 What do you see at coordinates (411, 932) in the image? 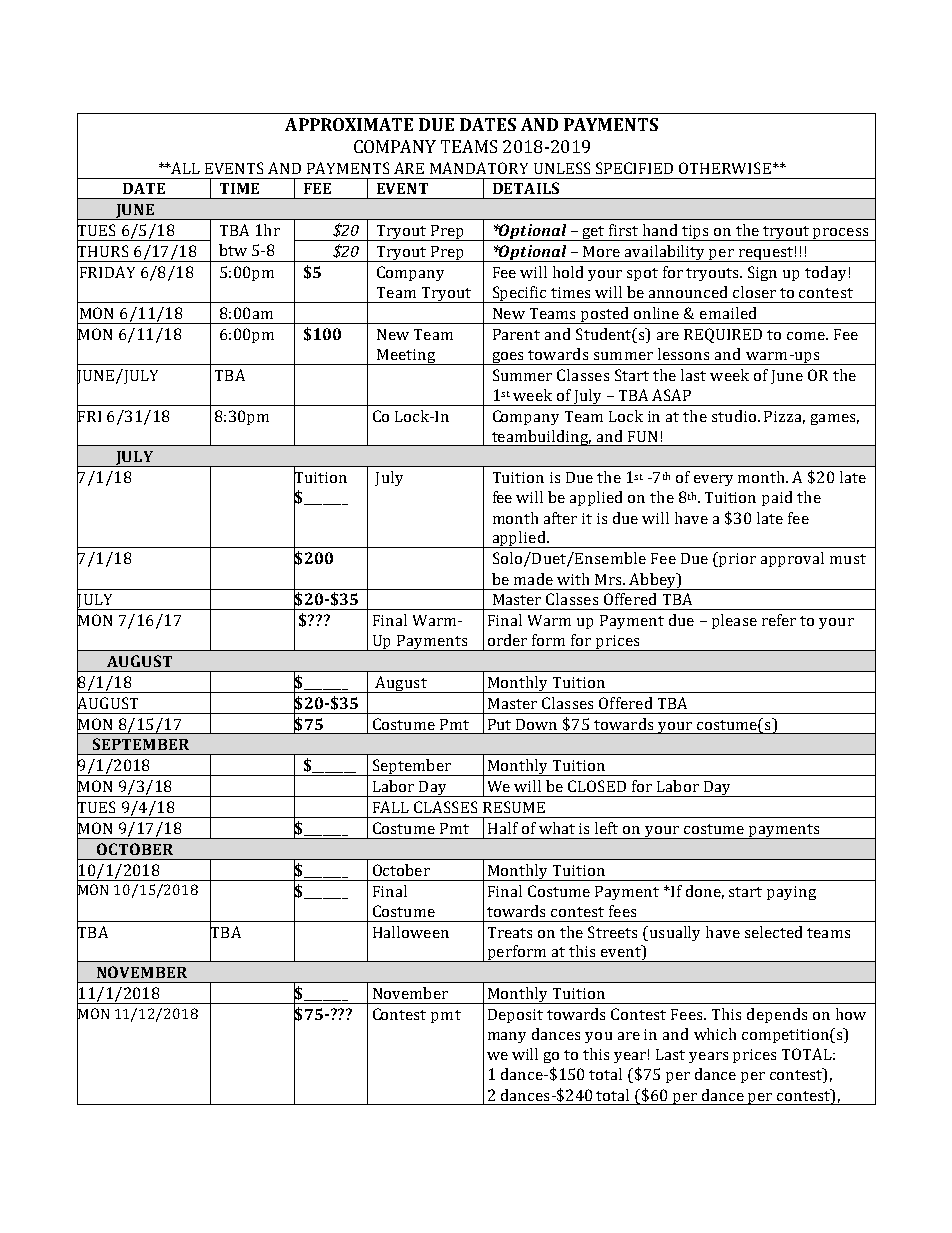
I see `Halloween` at bounding box center [411, 932].
